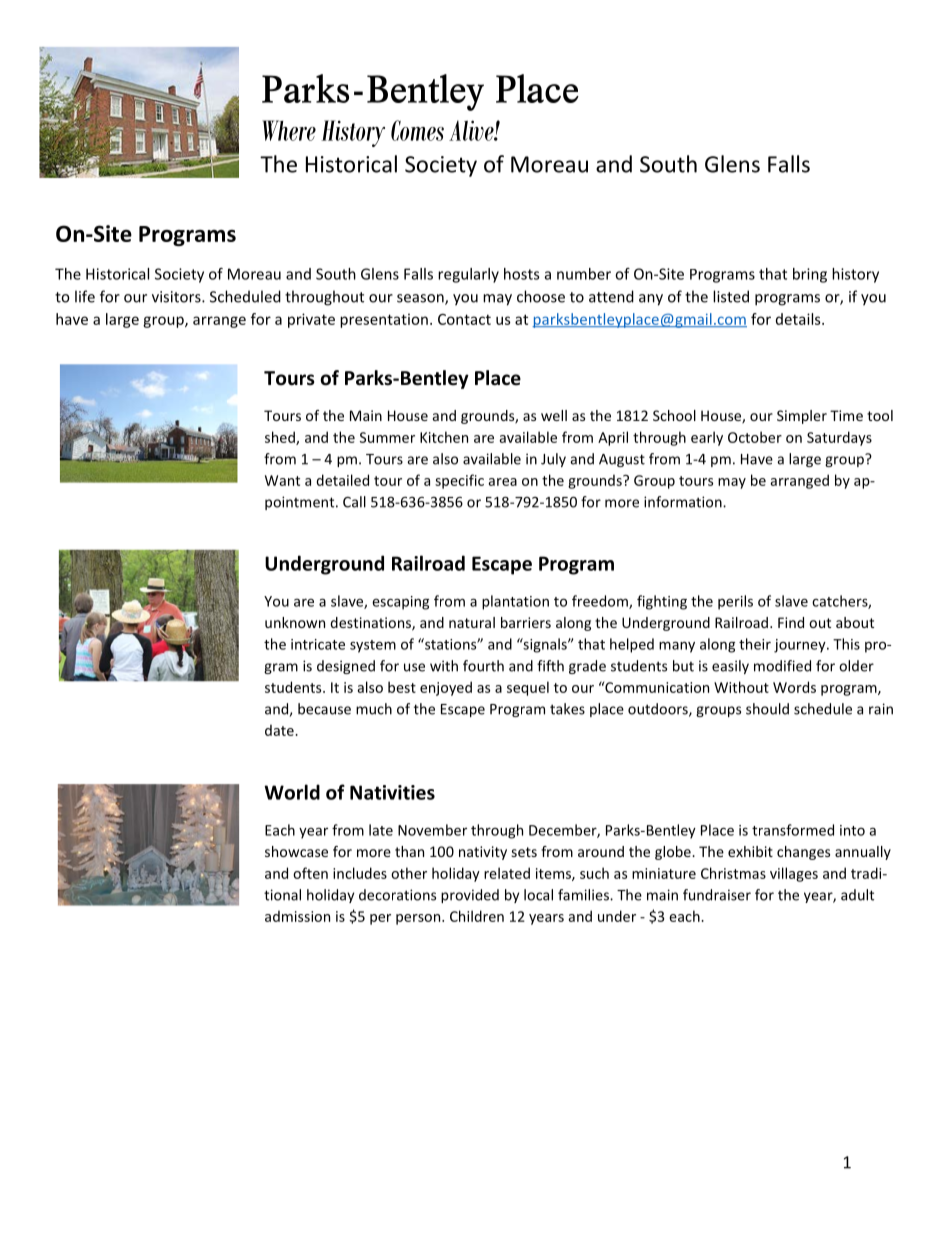  Describe the element at coordinates (767, 709) in the screenshot. I see `should` at that location.
